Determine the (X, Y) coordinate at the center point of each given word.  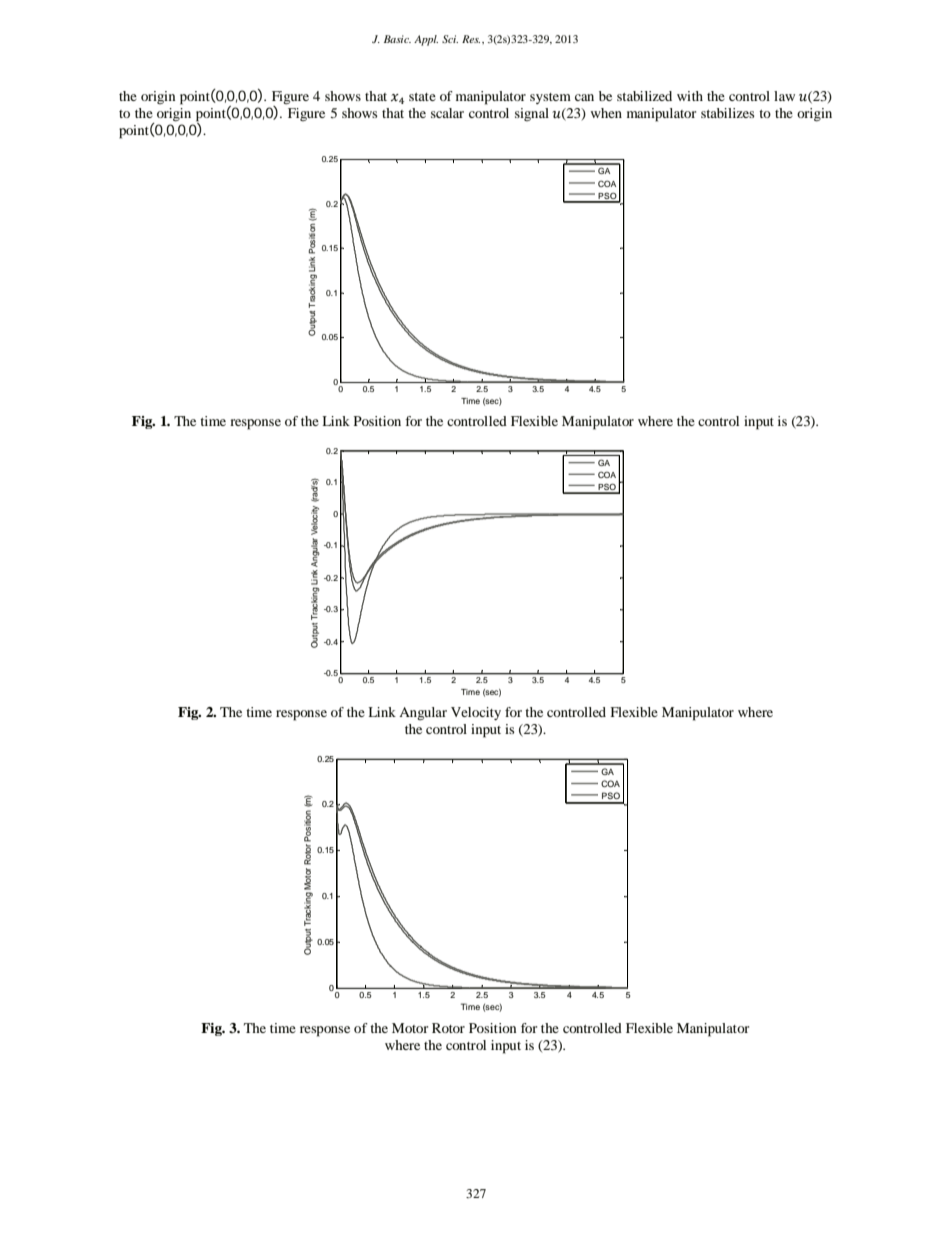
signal (532, 114)
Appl (426, 40)
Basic (397, 39)
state (422, 97)
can (584, 97)
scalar (447, 113)
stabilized (644, 96)
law (784, 96)
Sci (450, 39)
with (690, 96)
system (550, 98)
